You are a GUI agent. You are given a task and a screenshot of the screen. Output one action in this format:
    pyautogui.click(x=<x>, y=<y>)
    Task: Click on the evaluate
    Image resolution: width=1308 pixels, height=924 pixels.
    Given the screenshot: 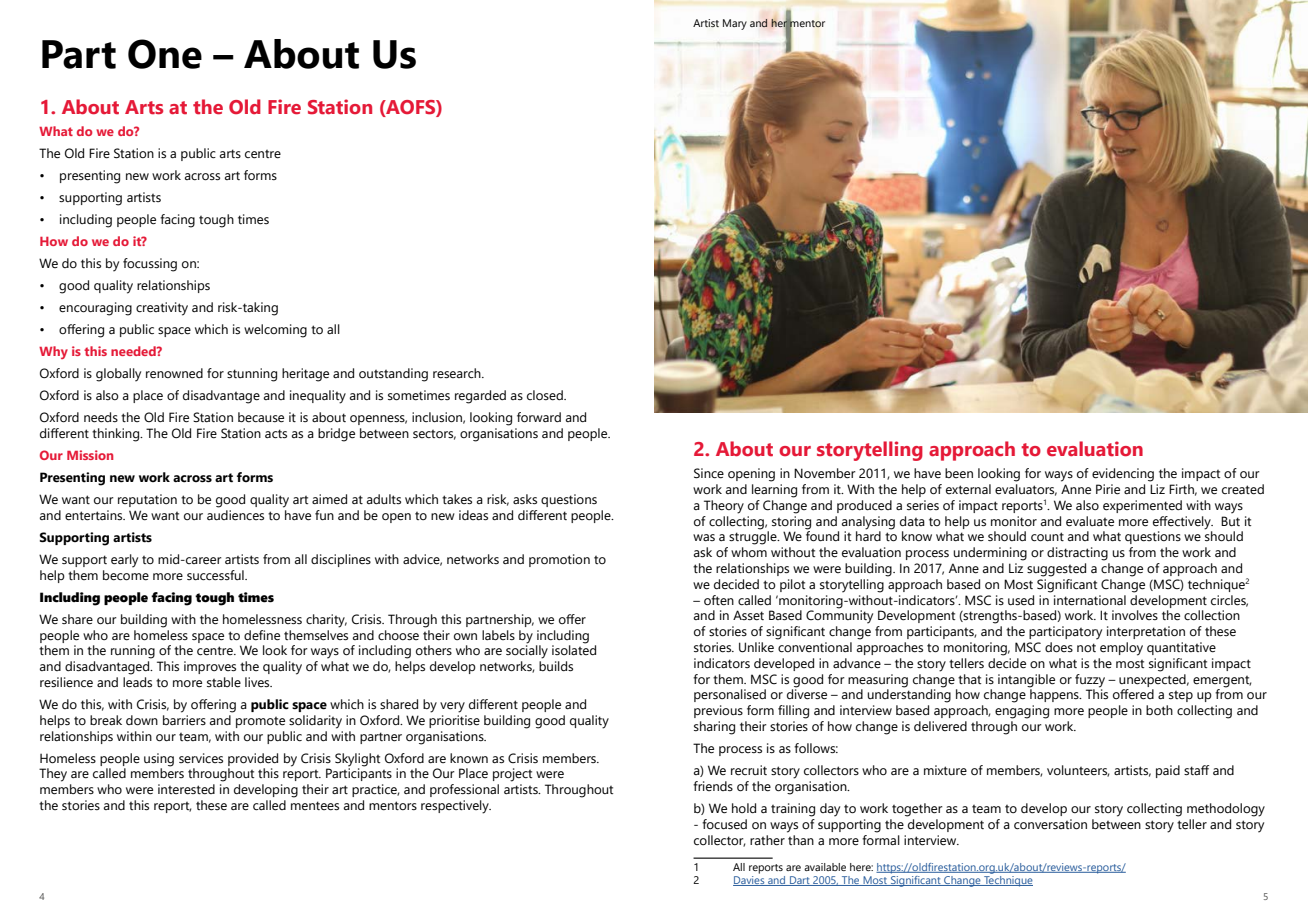 What is the action you would take?
    pyautogui.click(x=1090, y=521)
